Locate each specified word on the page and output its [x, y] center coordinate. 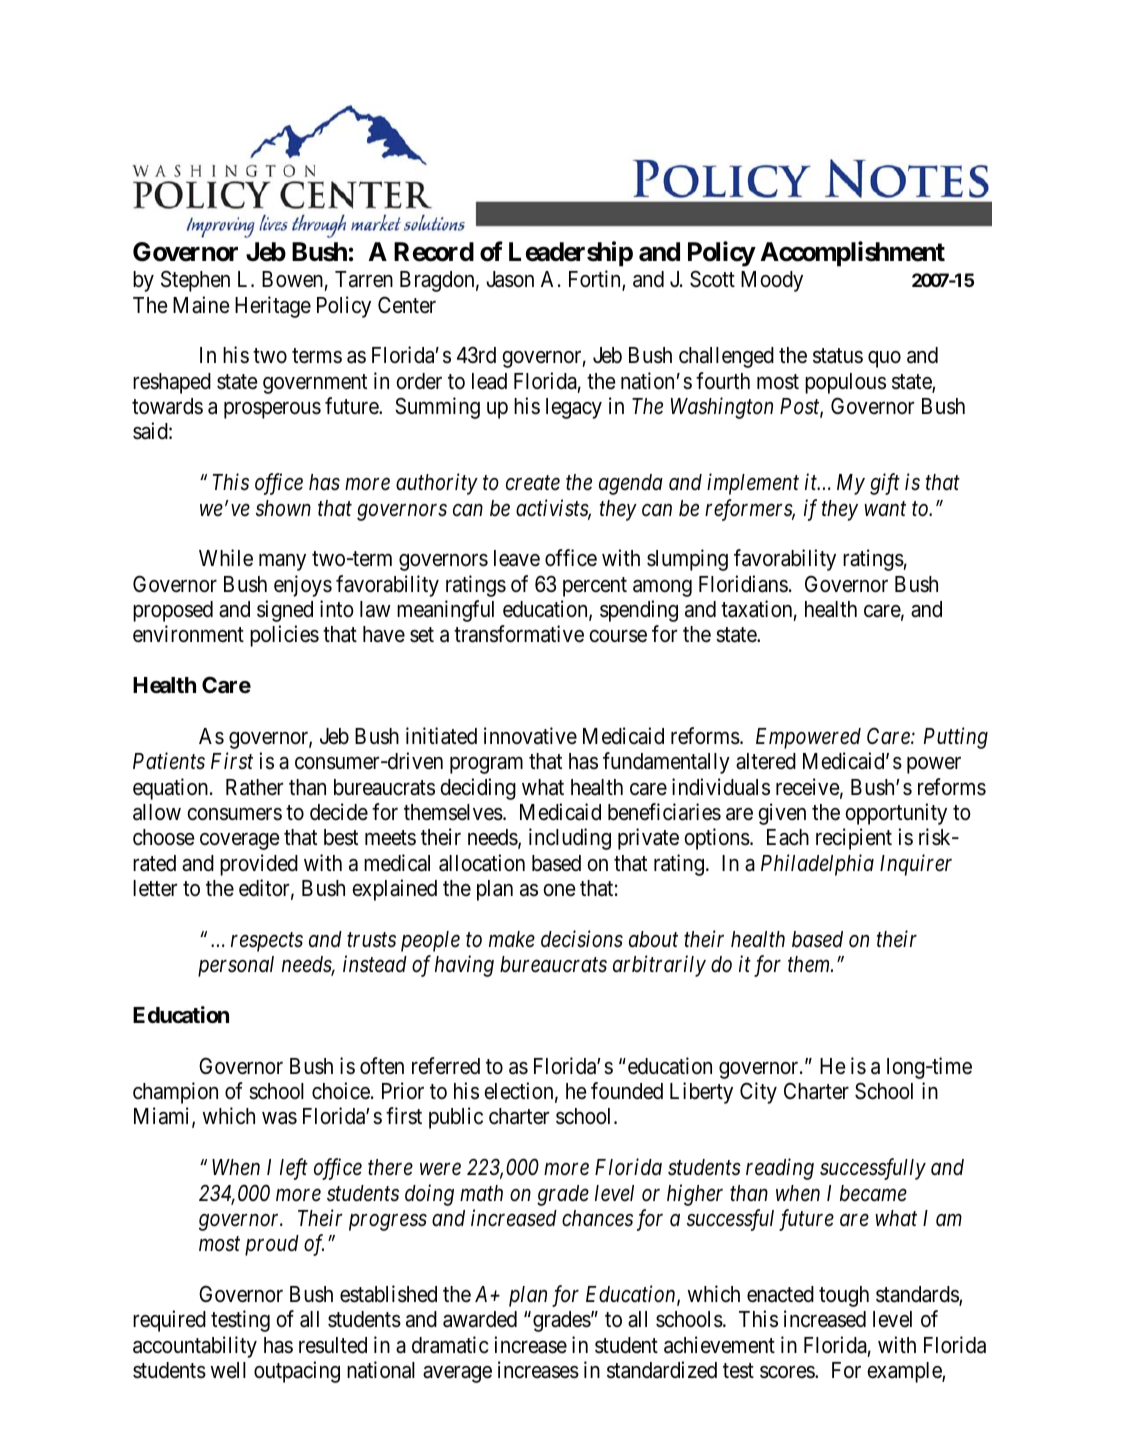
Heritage [273, 307]
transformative [519, 634]
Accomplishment [852, 254]
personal [236, 966]
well [228, 1370]
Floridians [743, 584]
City [758, 1093]
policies [284, 636]
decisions [582, 939]
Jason [510, 279]
